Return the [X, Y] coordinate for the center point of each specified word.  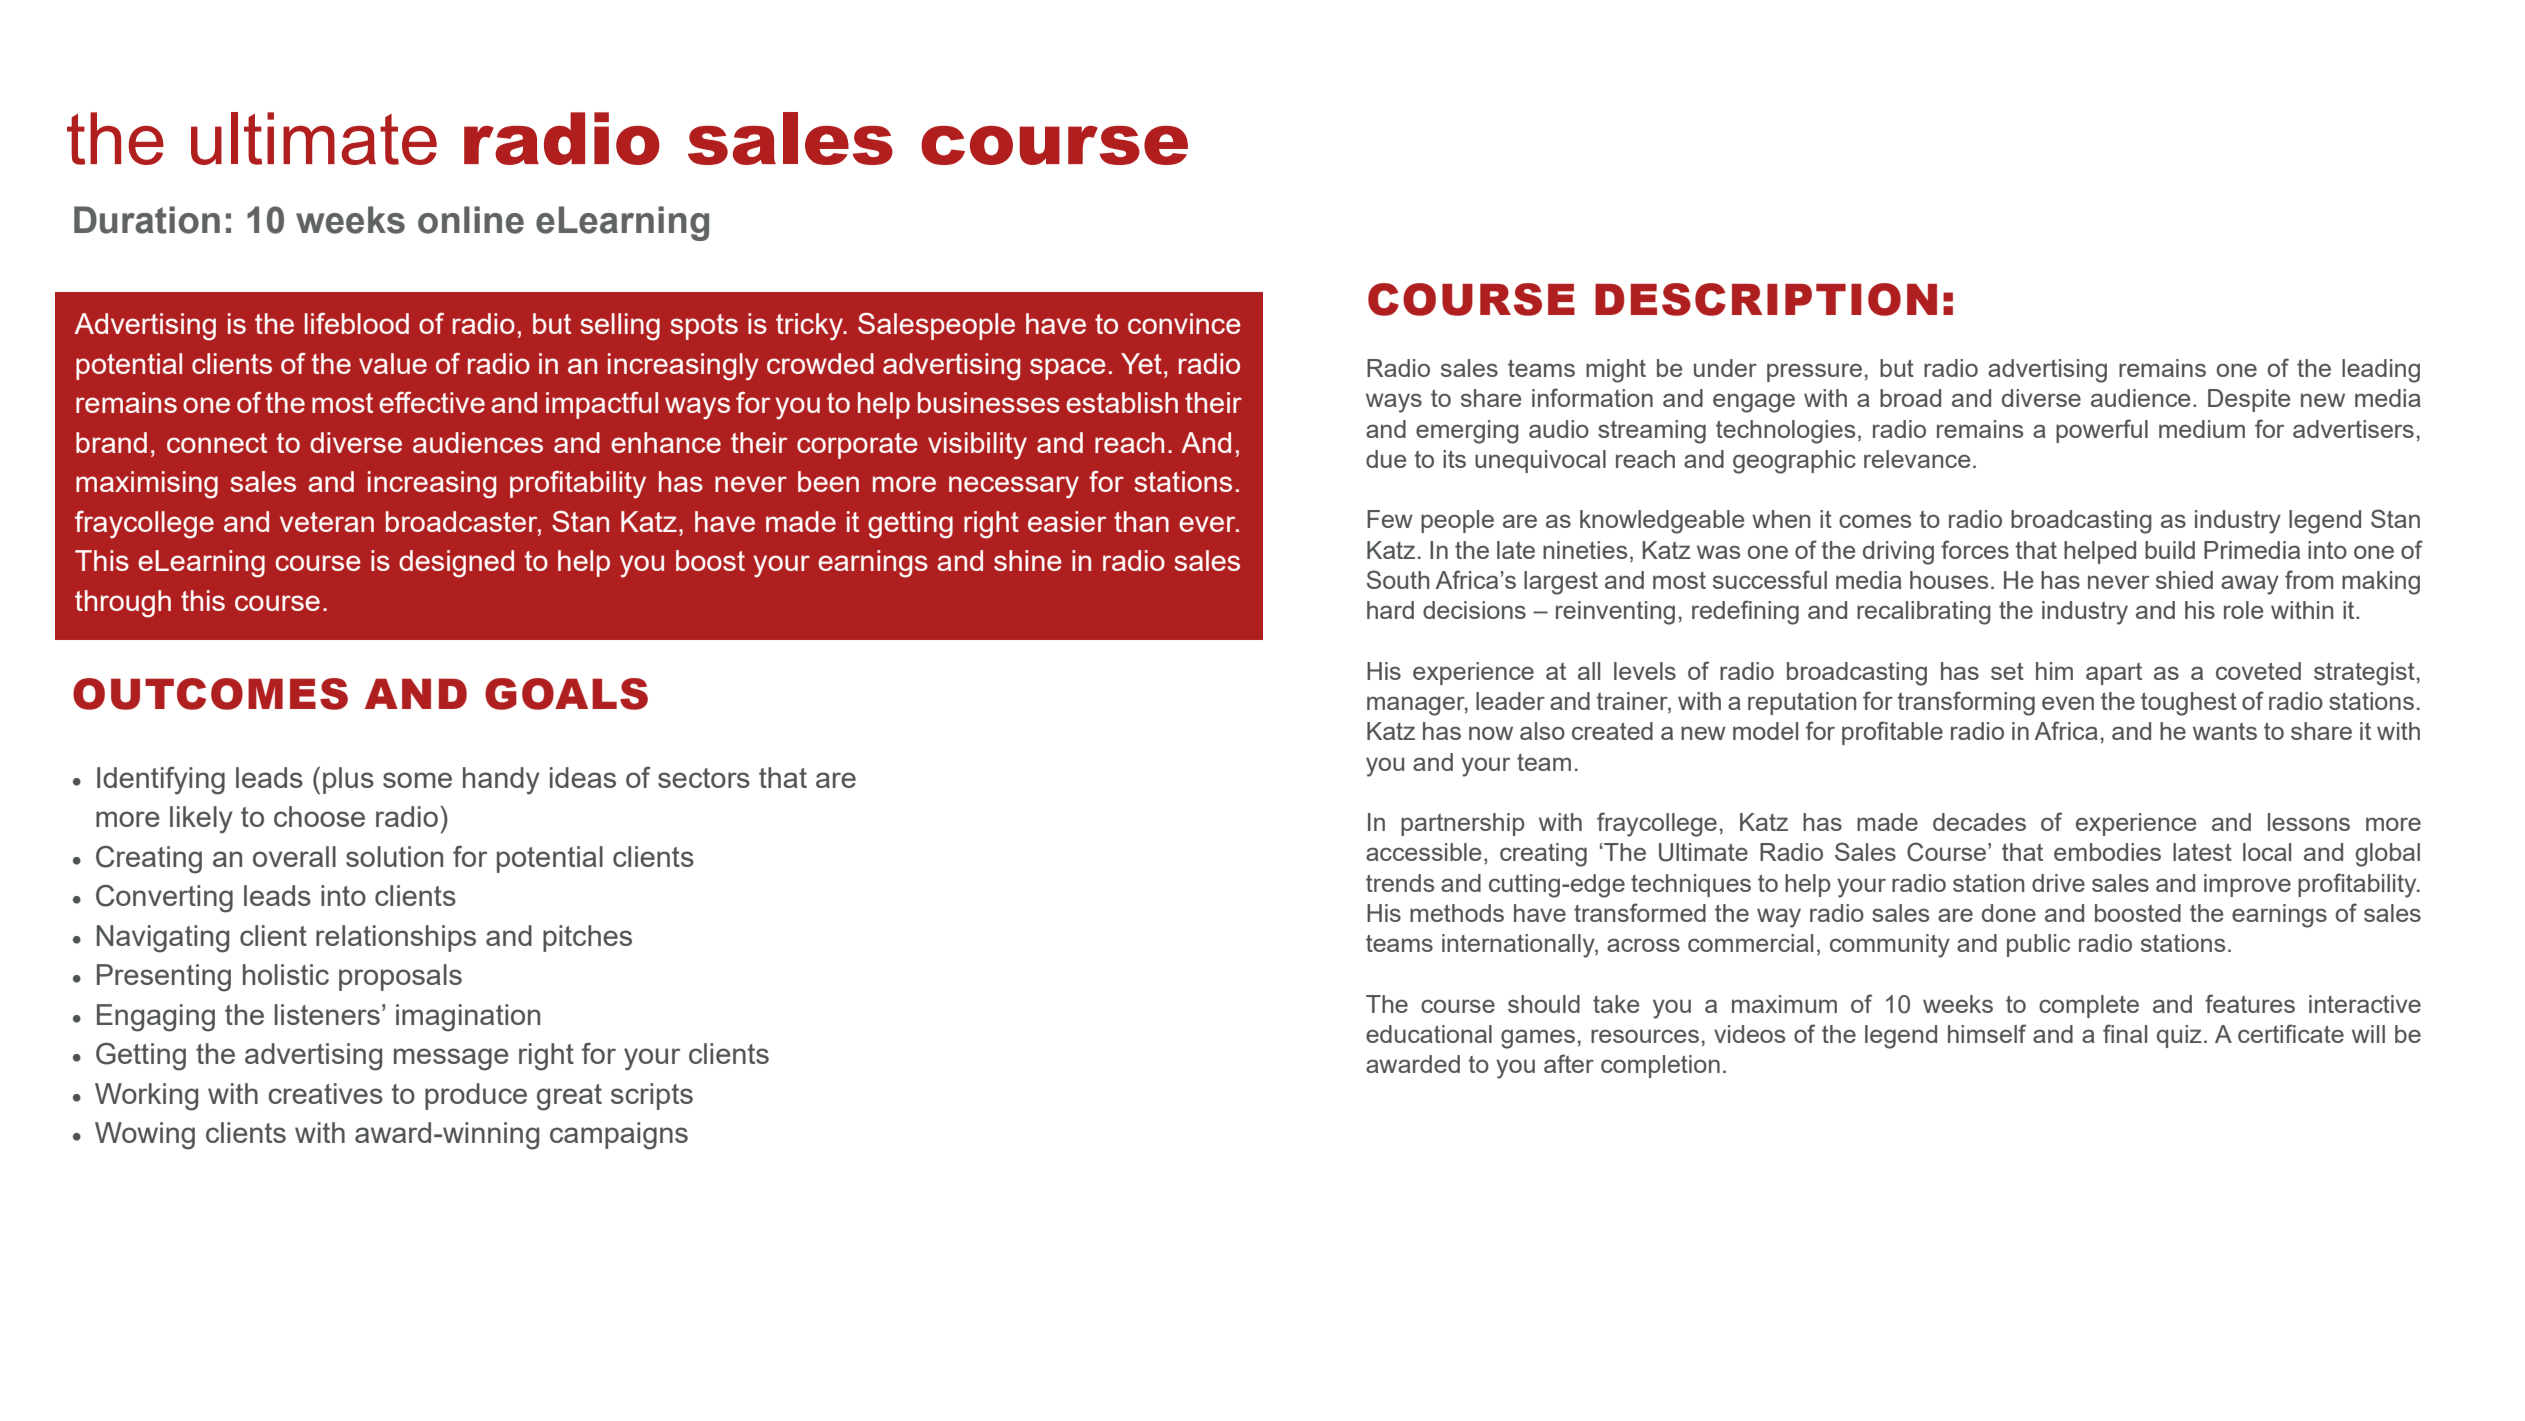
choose [319, 816]
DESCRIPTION [1766, 299]
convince [1184, 323]
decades [1979, 822]
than [1141, 521]
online [471, 220]
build [2170, 550]
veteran [327, 522]
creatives [325, 1093]
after [1569, 1063]
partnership [1463, 824]
